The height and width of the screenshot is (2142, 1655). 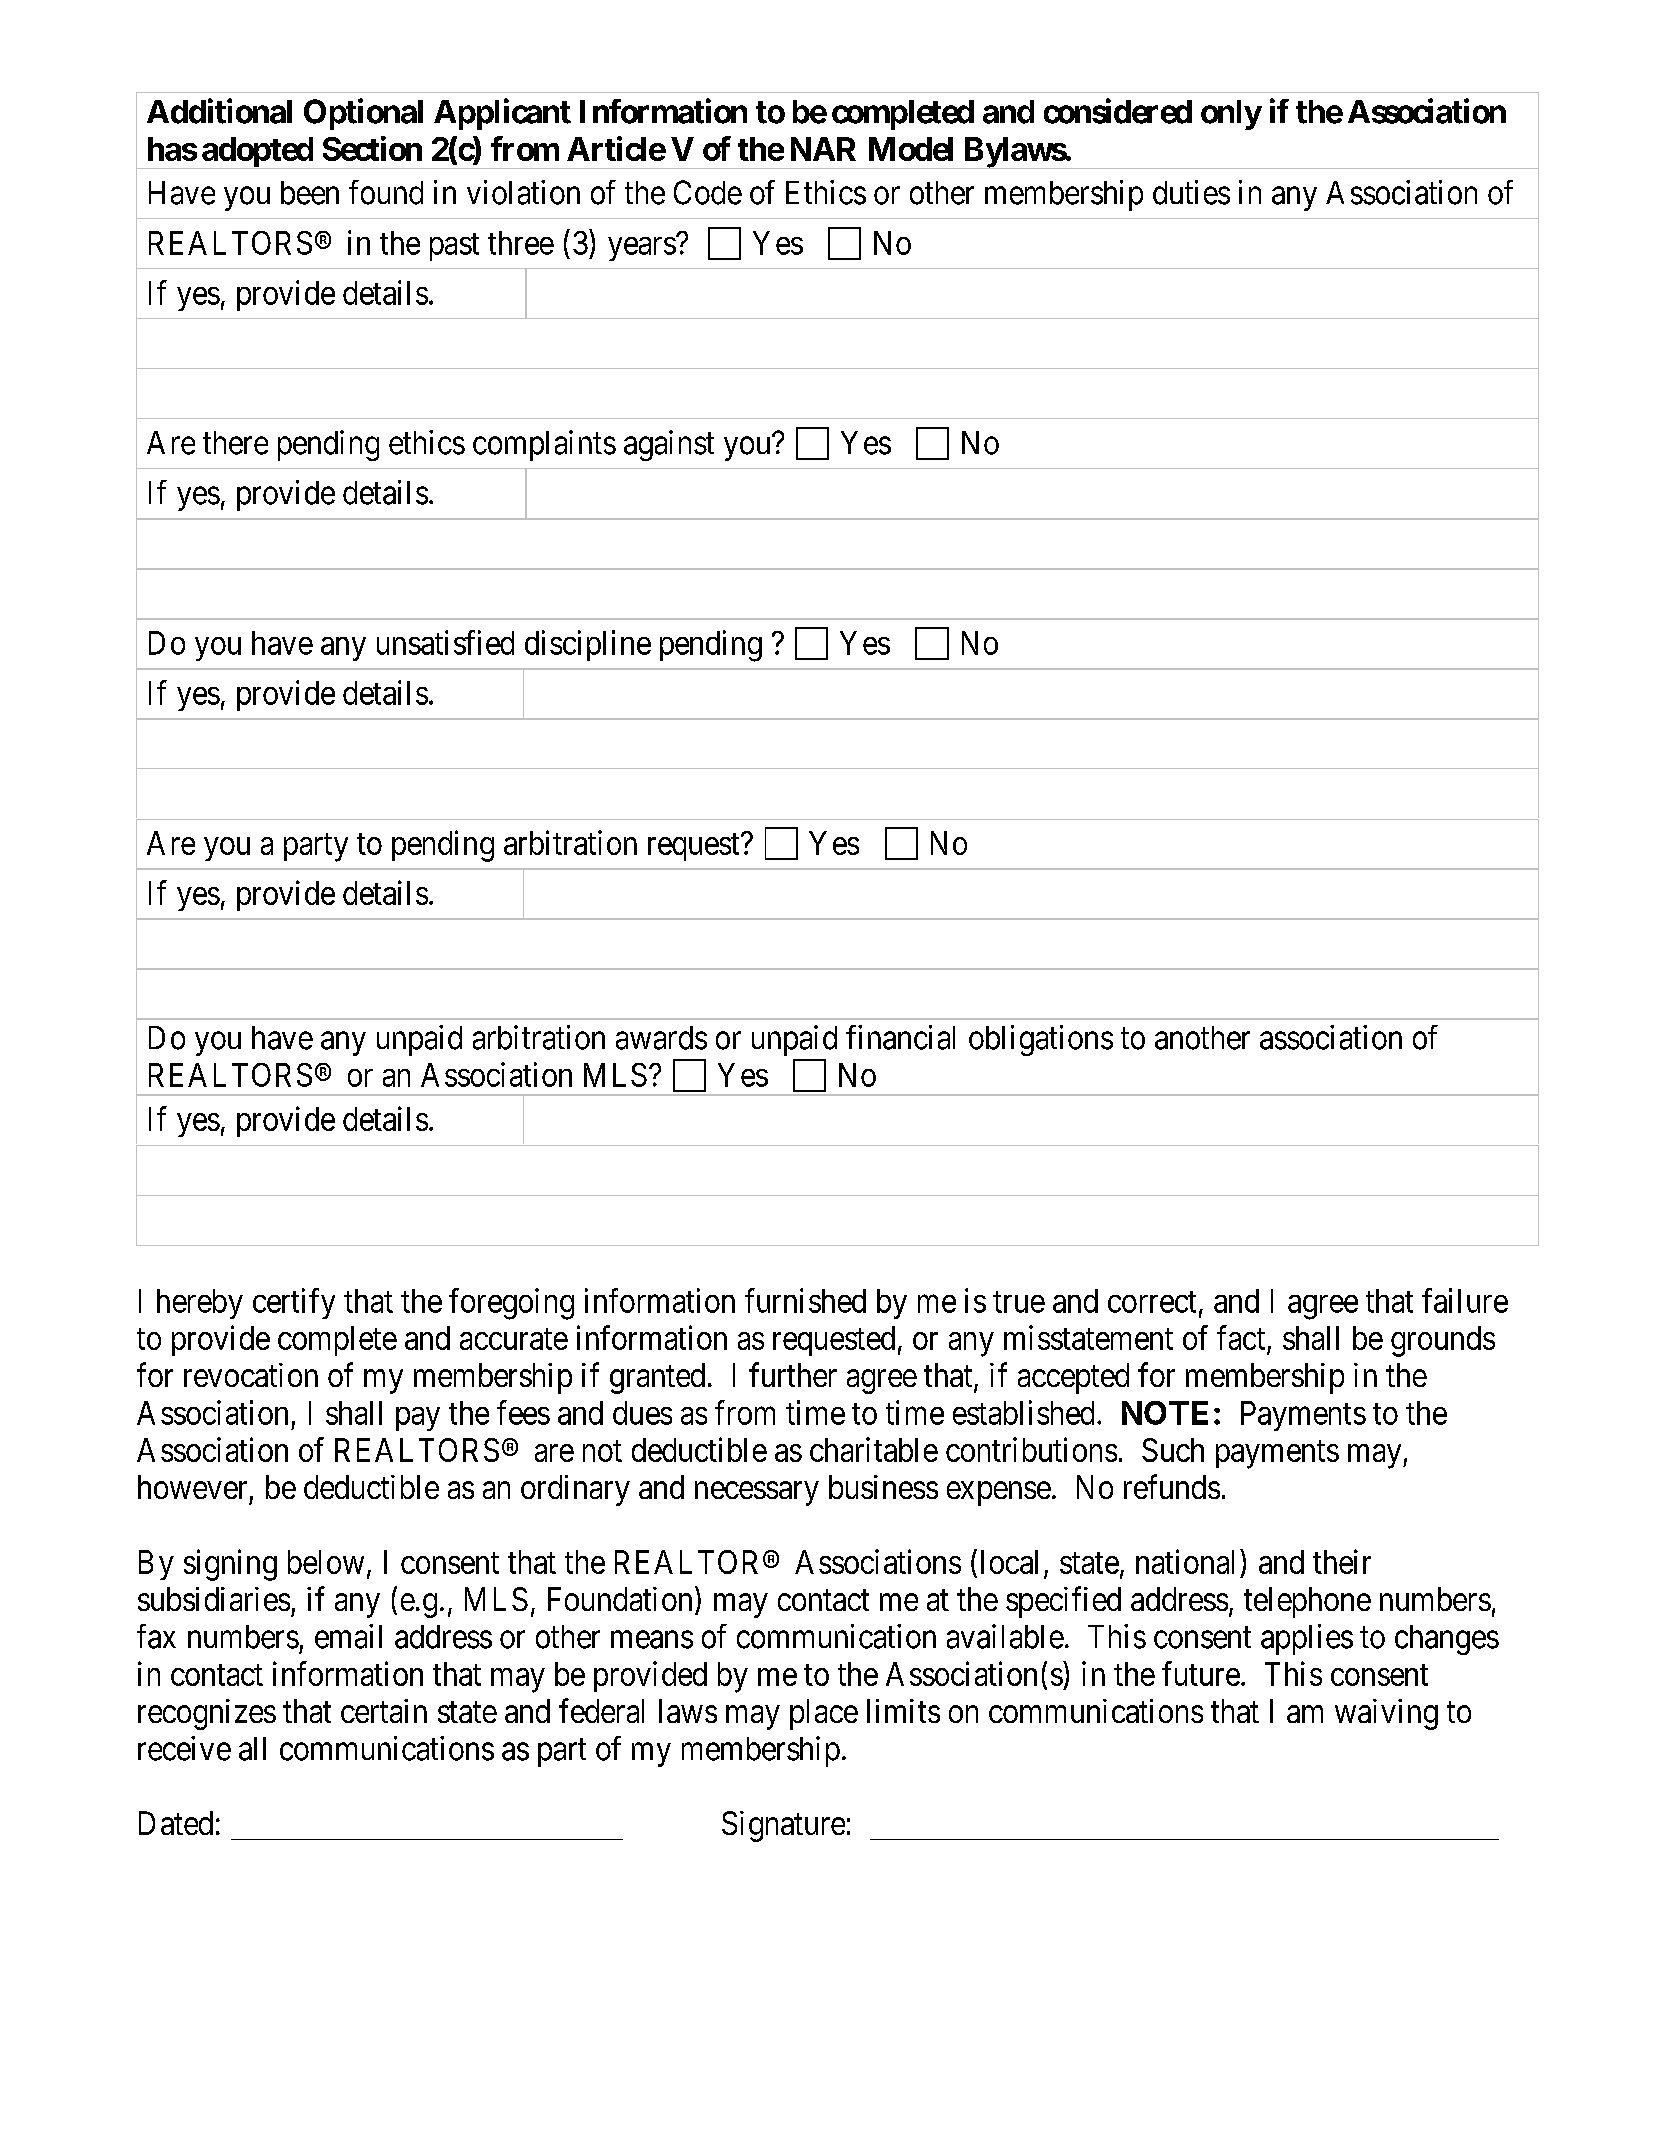 What do you see at coordinates (384, 1711) in the screenshot?
I see `certain` at bounding box center [384, 1711].
